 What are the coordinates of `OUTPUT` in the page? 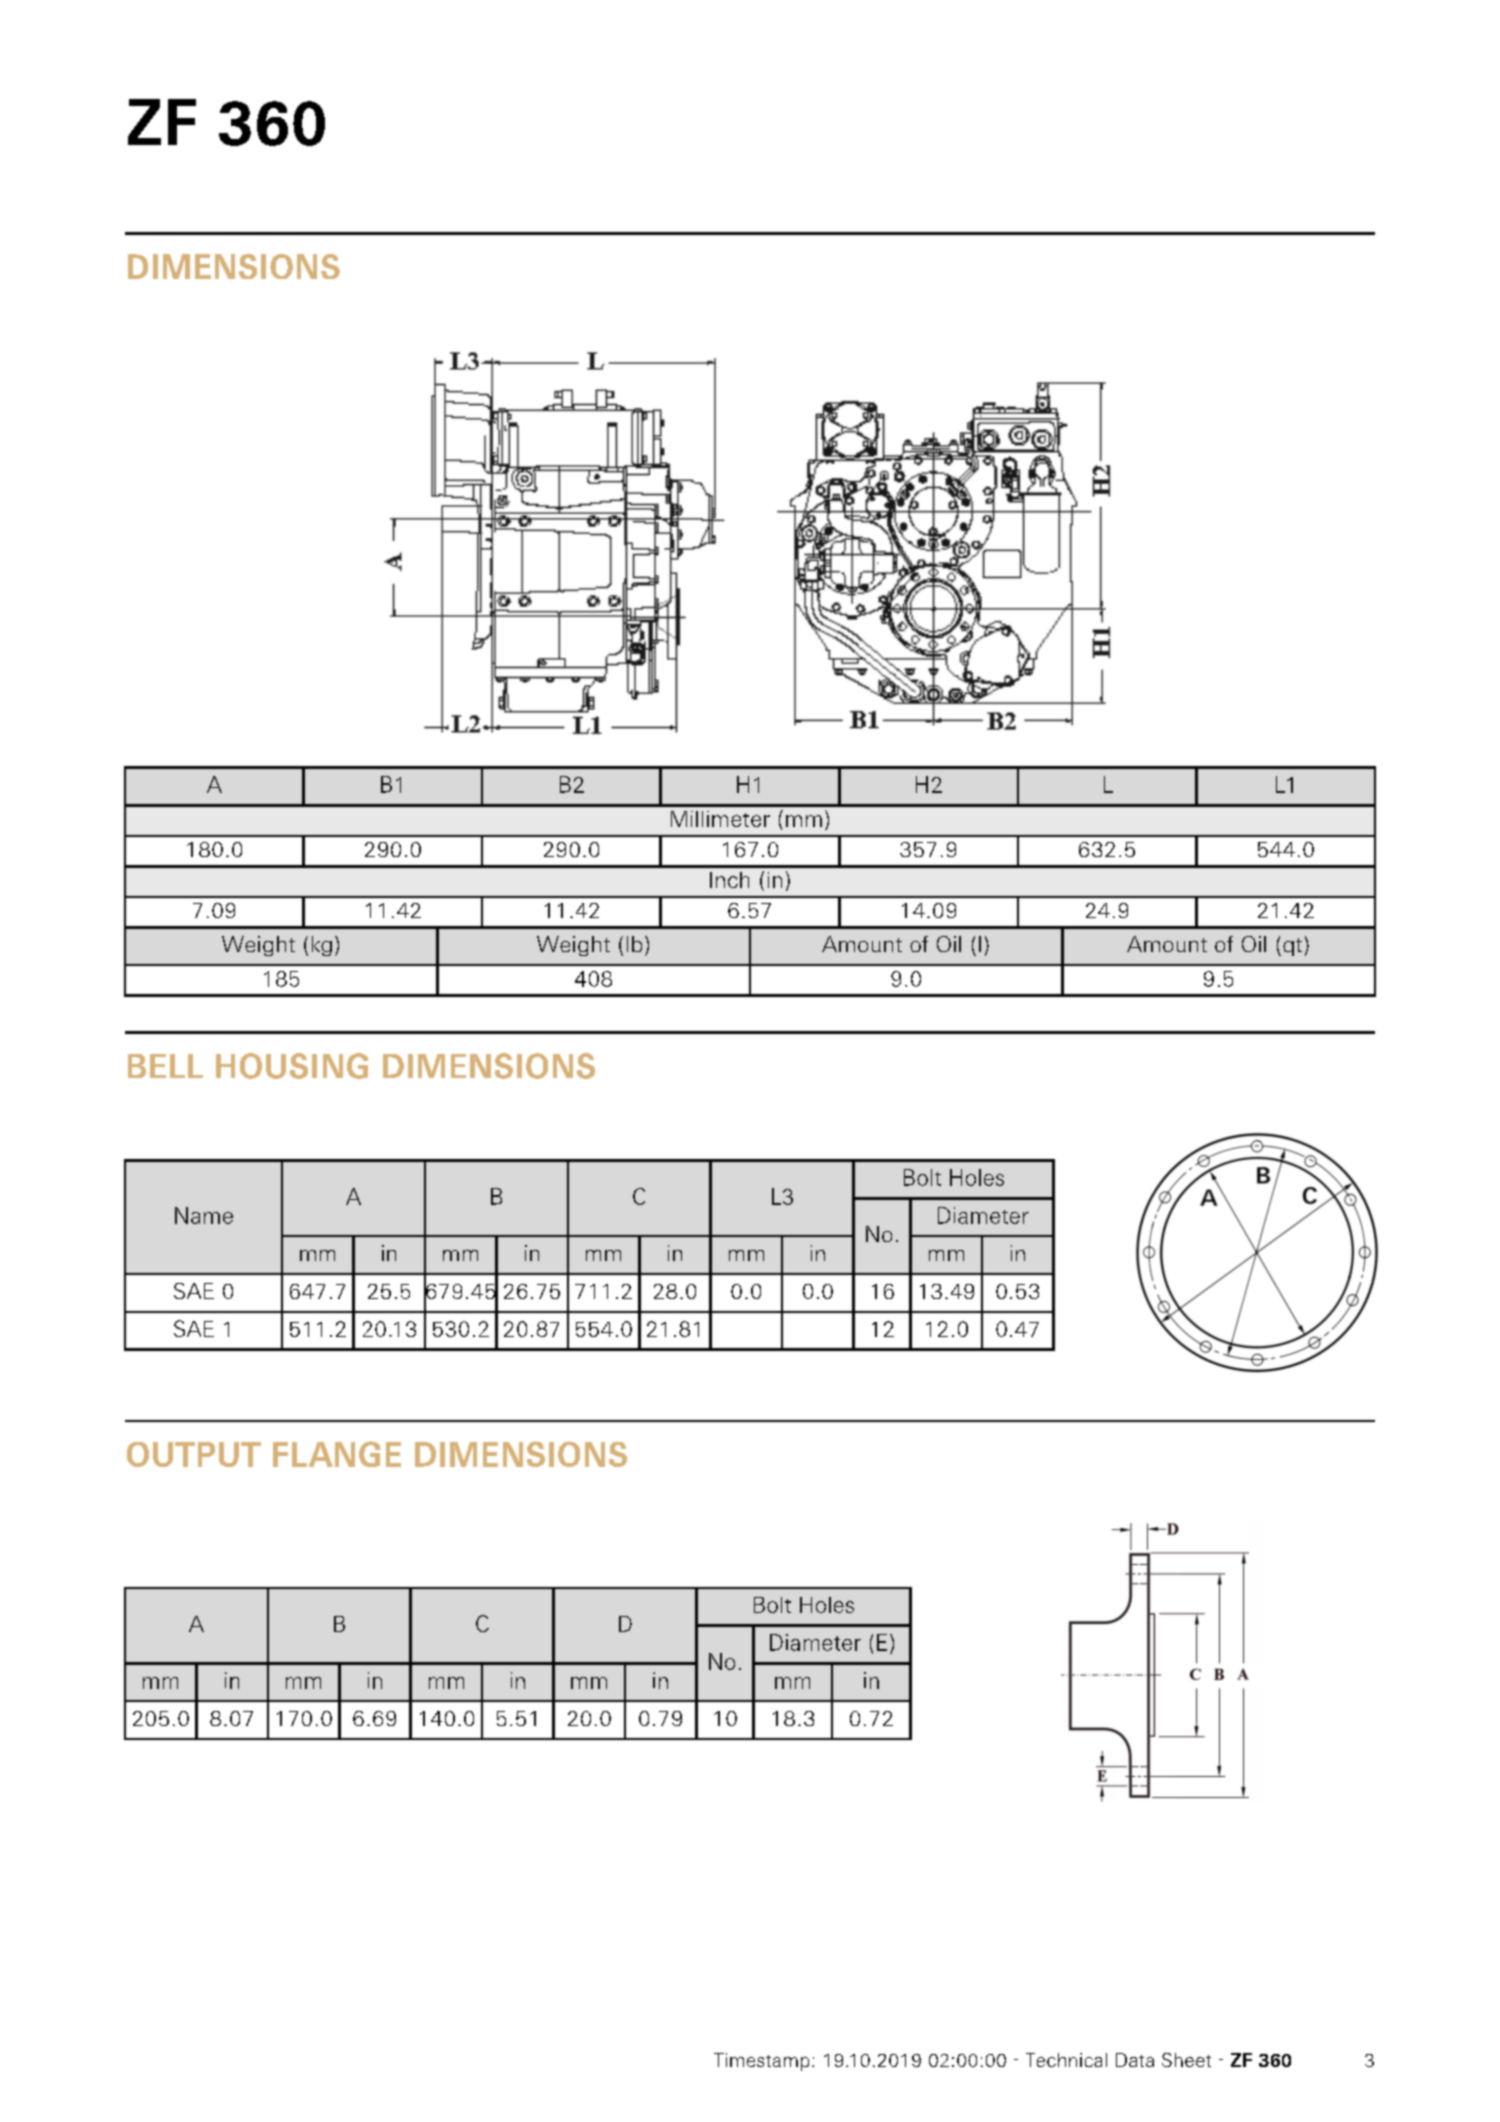 It's located at (194, 1454).
